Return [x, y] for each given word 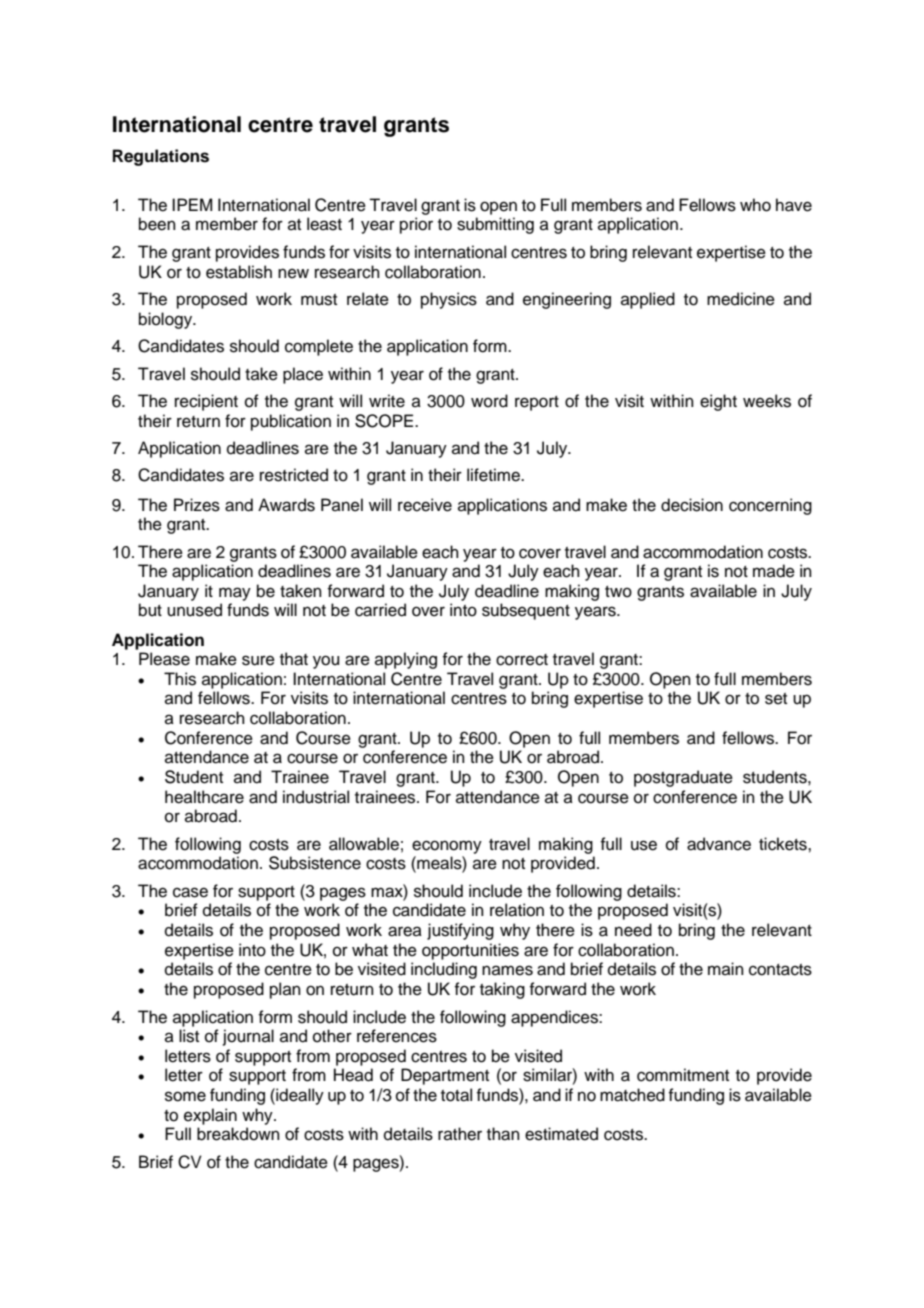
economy [447, 847]
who [755, 205]
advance [719, 844]
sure [258, 660]
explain [210, 1116]
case [190, 892]
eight [718, 402]
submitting [495, 225]
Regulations [161, 157]
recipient [206, 402]
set [776, 699]
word [489, 401]
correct [522, 660]
